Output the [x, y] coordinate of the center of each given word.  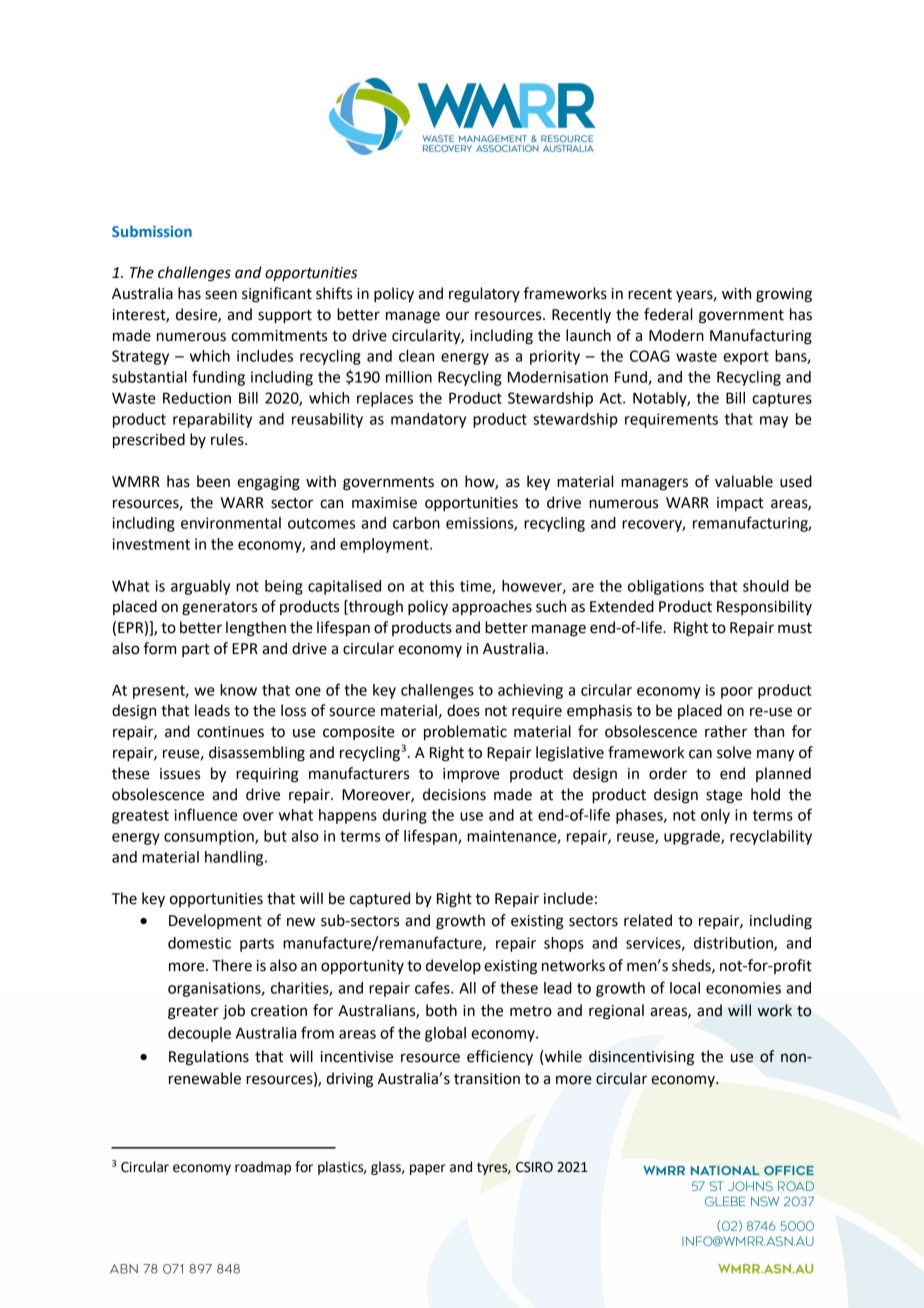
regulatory [484, 295]
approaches [492, 607]
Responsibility [764, 607]
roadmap [263, 1168]
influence [206, 814]
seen [221, 295]
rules [228, 439]
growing [784, 295]
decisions [454, 794]
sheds [692, 966]
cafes [433, 987]
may [774, 422]
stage [724, 797]
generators [219, 609]
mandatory [428, 420]
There [232, 965]
